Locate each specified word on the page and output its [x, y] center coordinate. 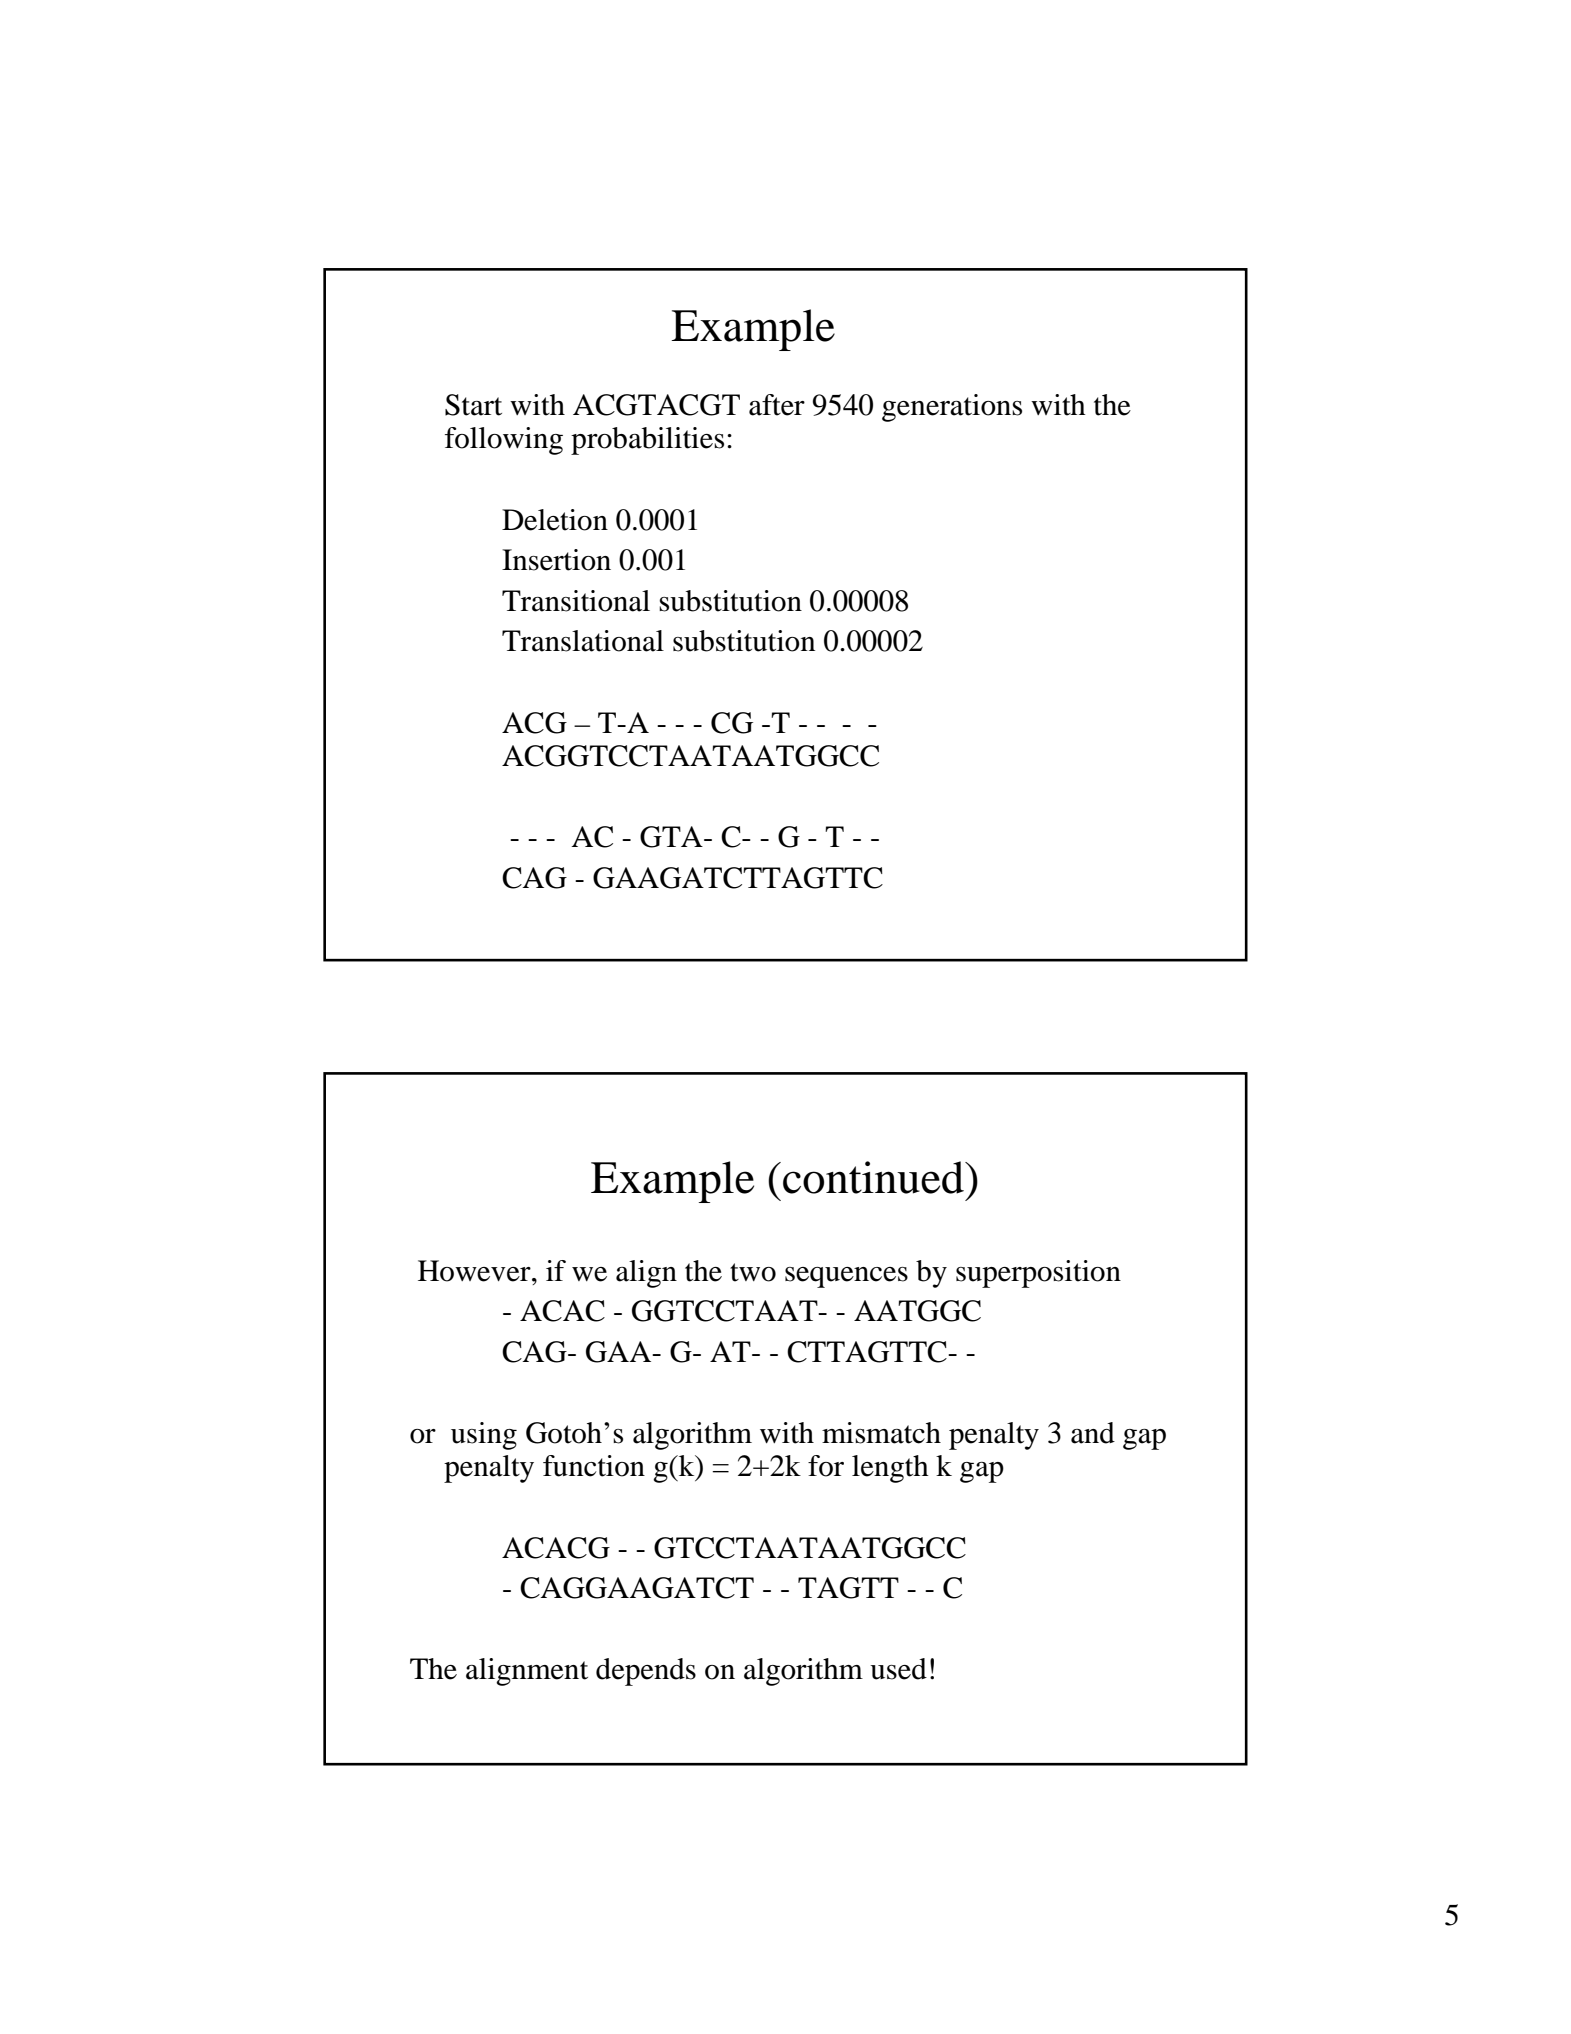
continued [874, 1177]
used [898, 1669]
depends [646, 1672]
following [504, 441]
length [890, 1469]
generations [952, 408]
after [777, 405]
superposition [1038, 1274]
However [475, 1271]
